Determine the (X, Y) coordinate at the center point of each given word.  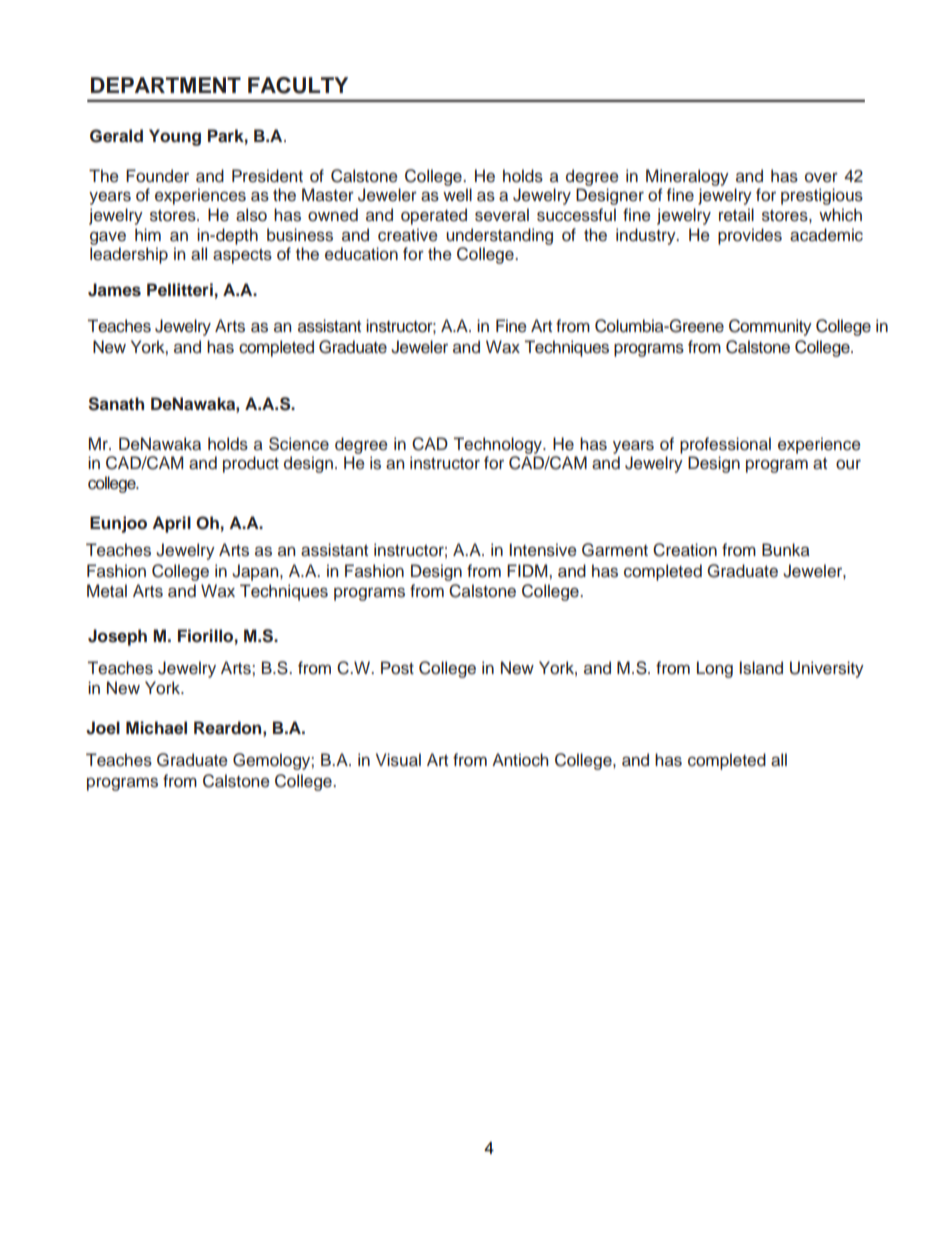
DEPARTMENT (166, 85)
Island (761, 668)
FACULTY (298, 85)
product (251, 464)
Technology (499, 445)
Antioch (520, 760)
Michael (156, 728)
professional (725, 445)
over (821, 177)
